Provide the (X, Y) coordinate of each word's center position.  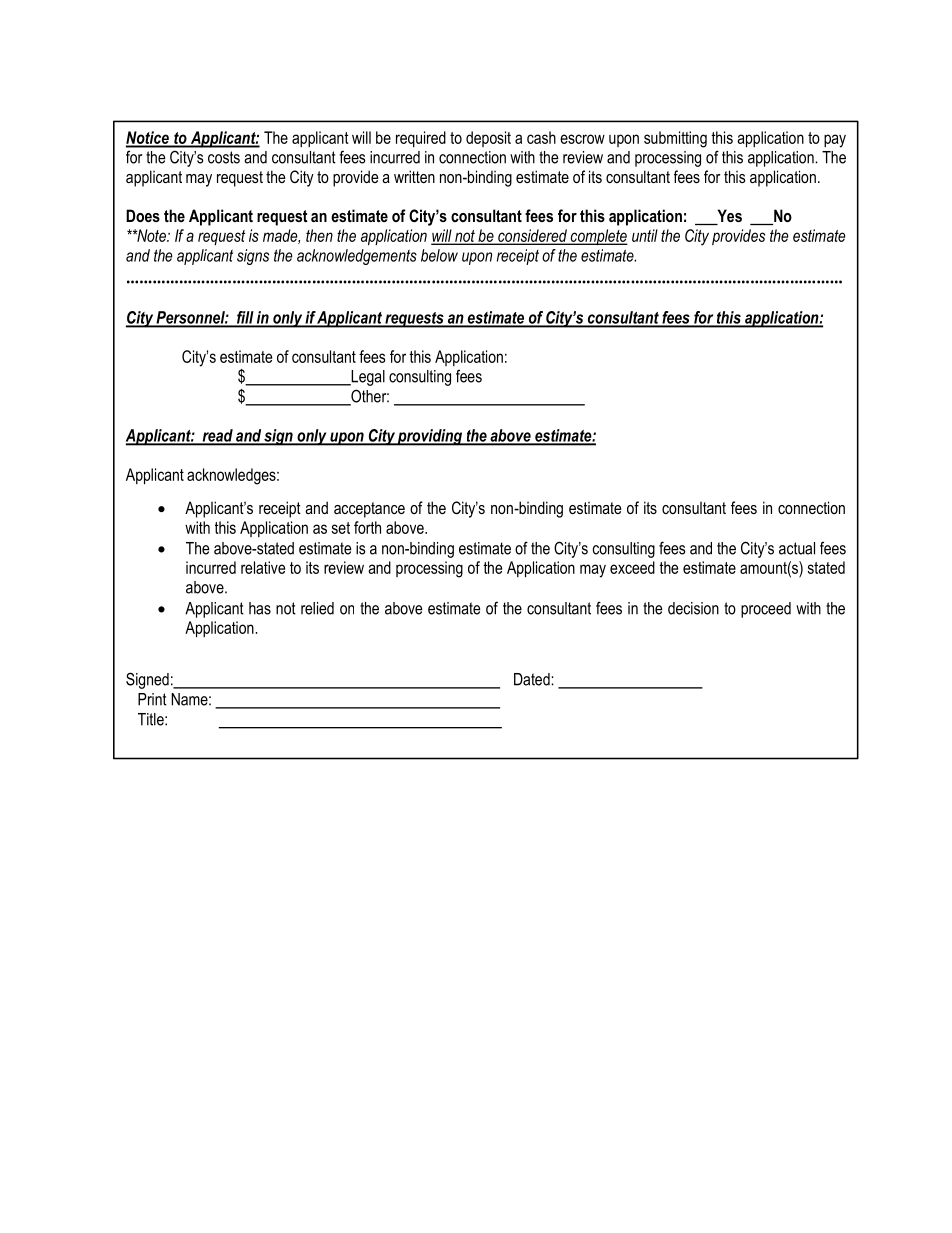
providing (430, 437)
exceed (632, 567)
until (645, 235)
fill (245, 318)
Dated (533, 679)
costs (224, 157)
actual (797, 548)
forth (367, 527)
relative (263, 567)
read (217, 436)
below (439, 255)
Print (152, 699)
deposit (488, 139)
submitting (675, 139)
